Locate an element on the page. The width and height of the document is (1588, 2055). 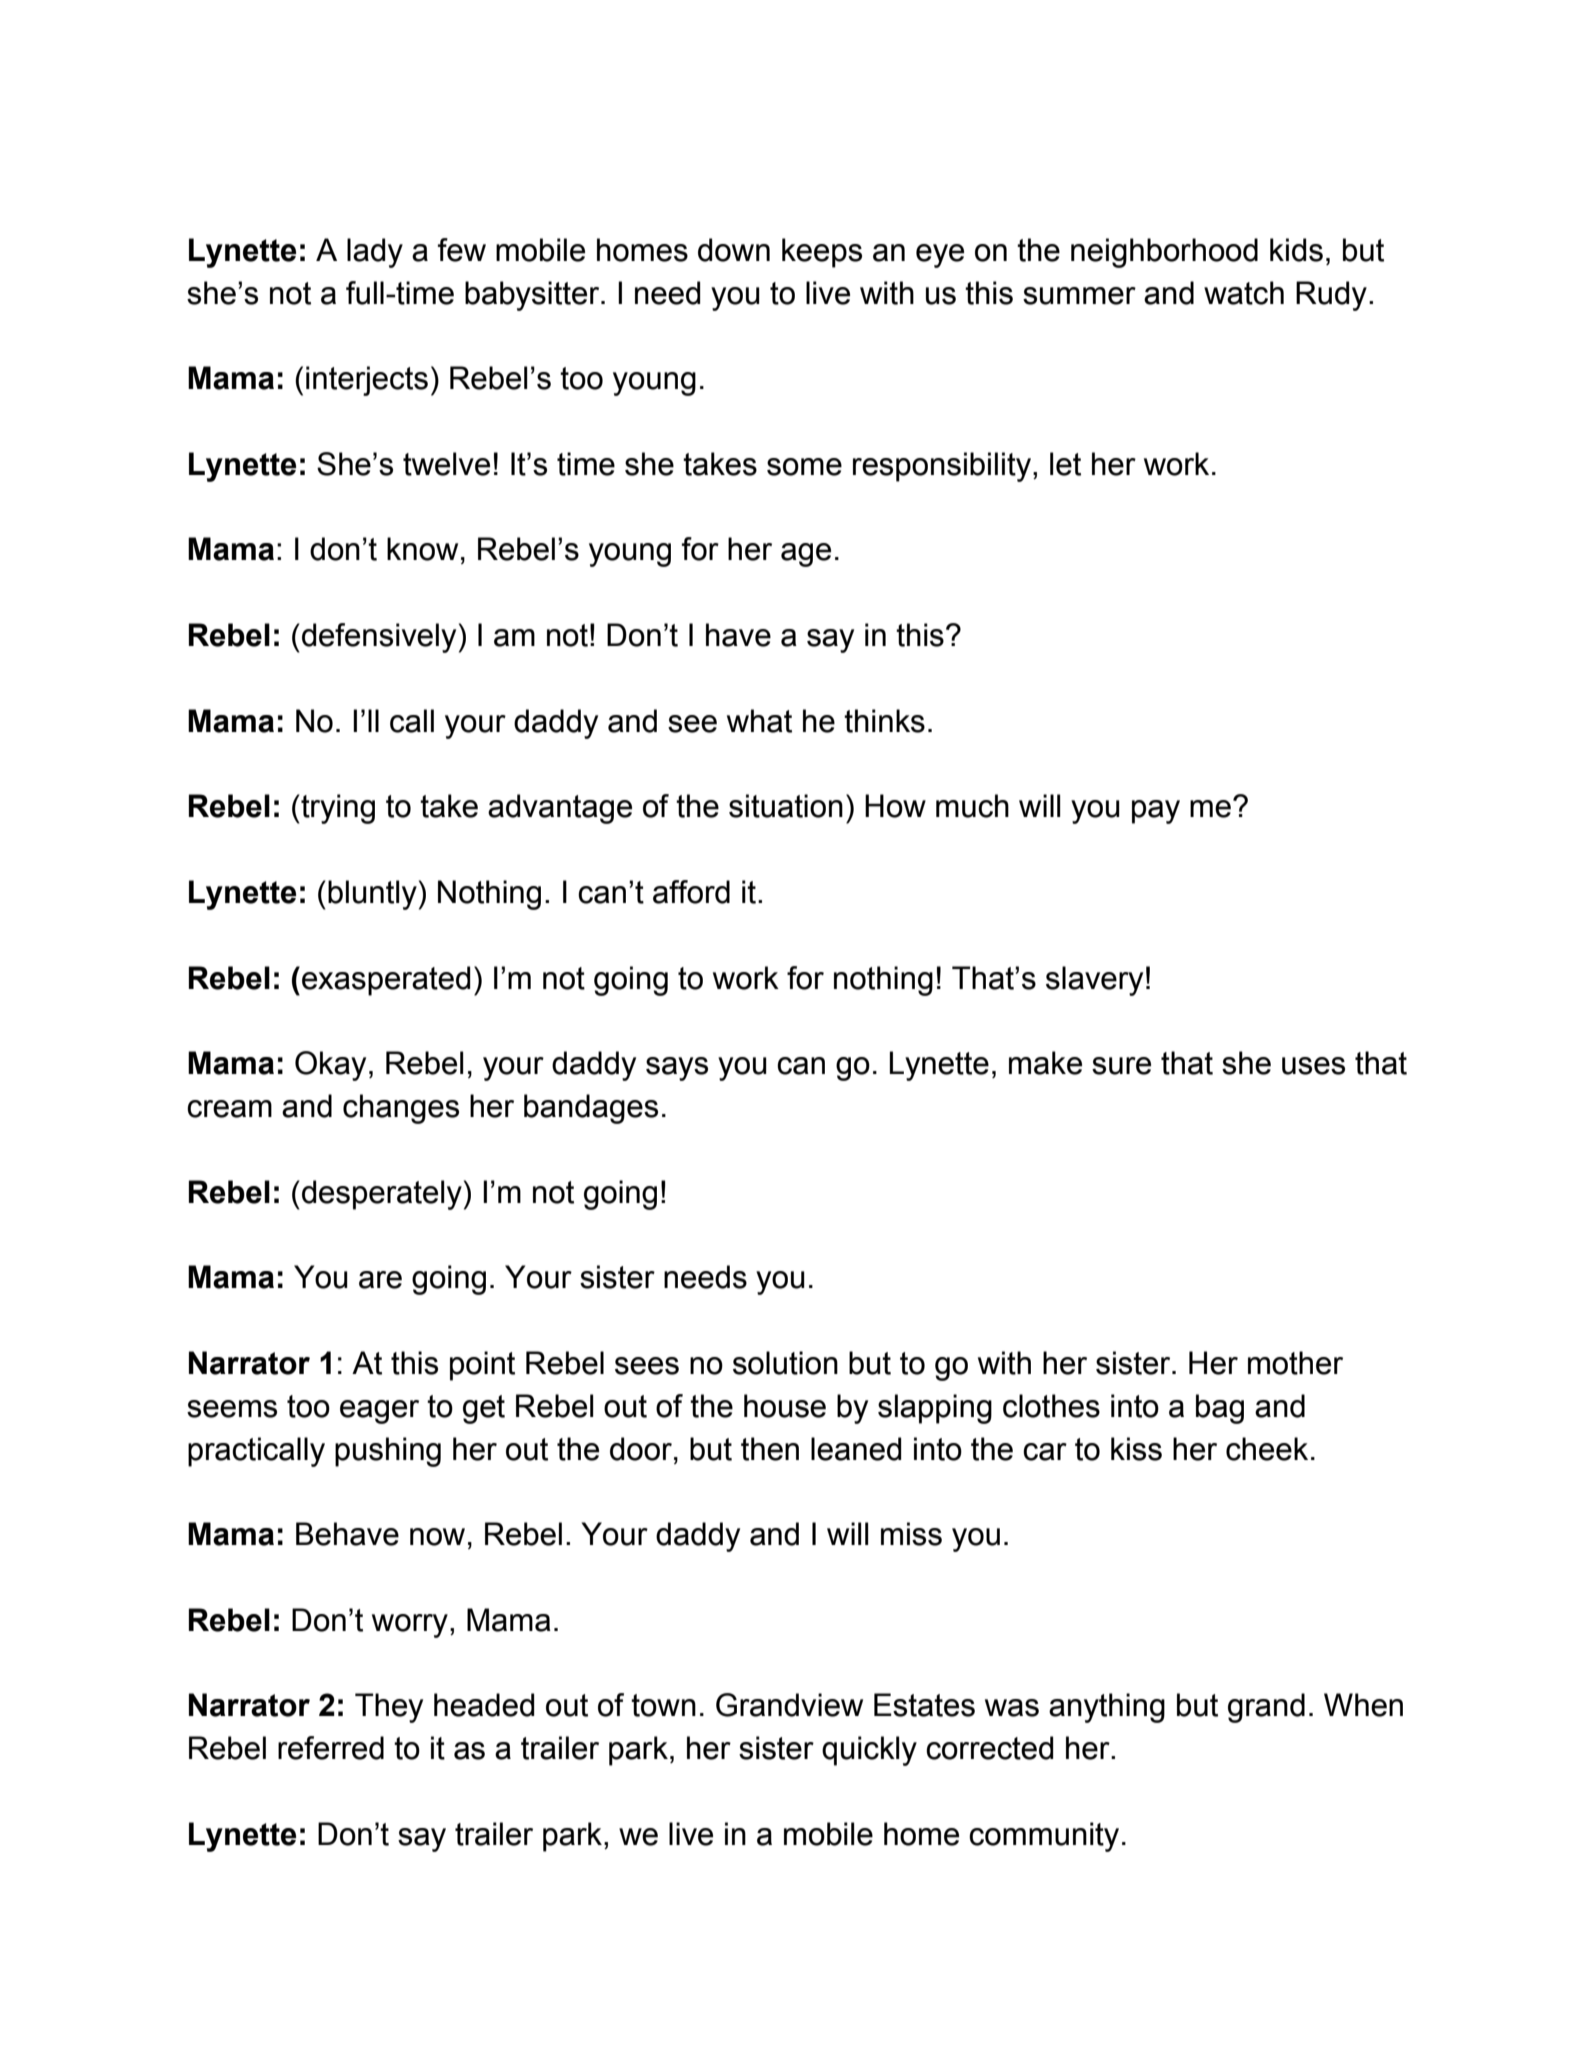
are is located at coordinates (380, 1280).
